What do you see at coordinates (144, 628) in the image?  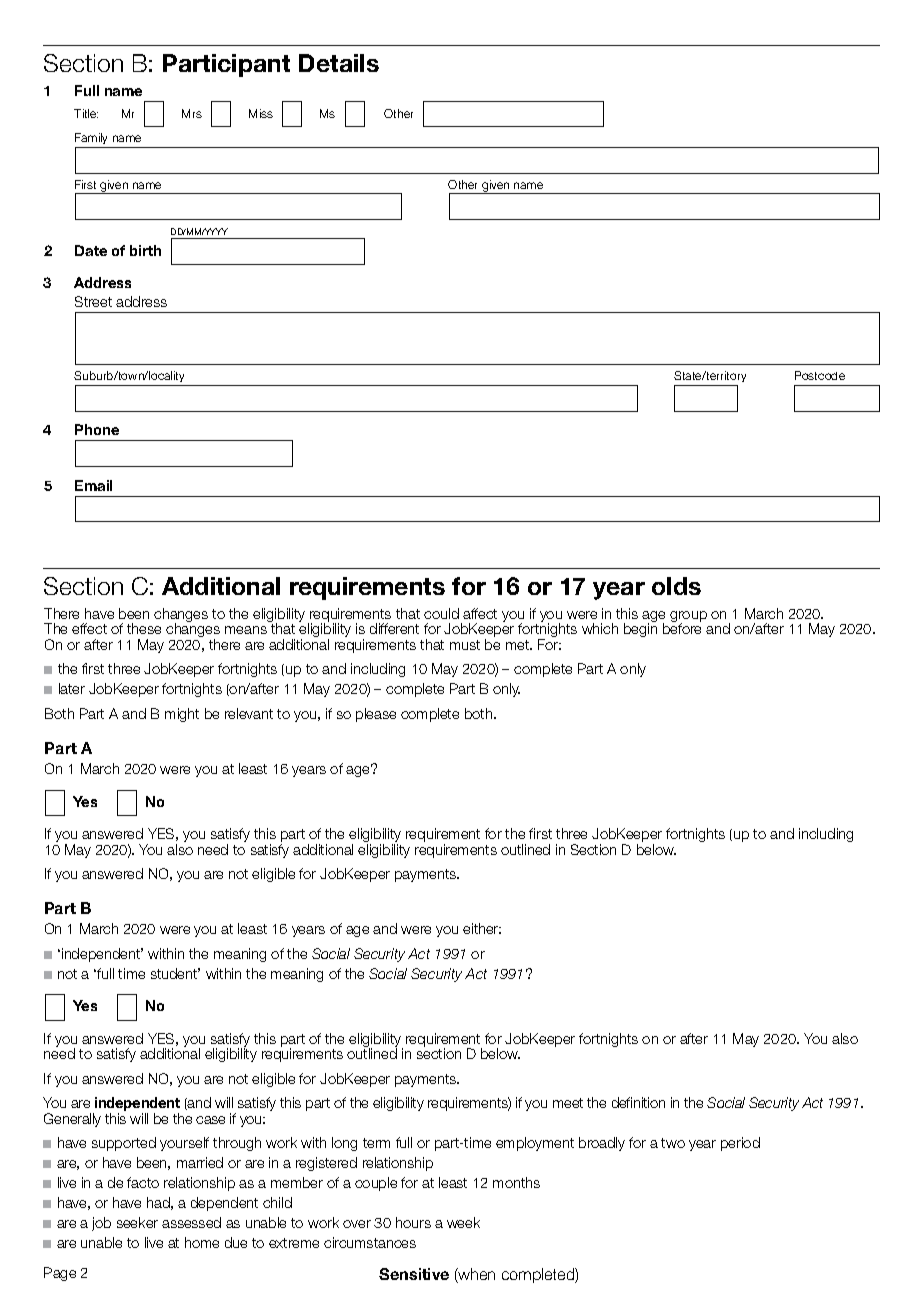 I see `these` at bounding box center [144, 628].
